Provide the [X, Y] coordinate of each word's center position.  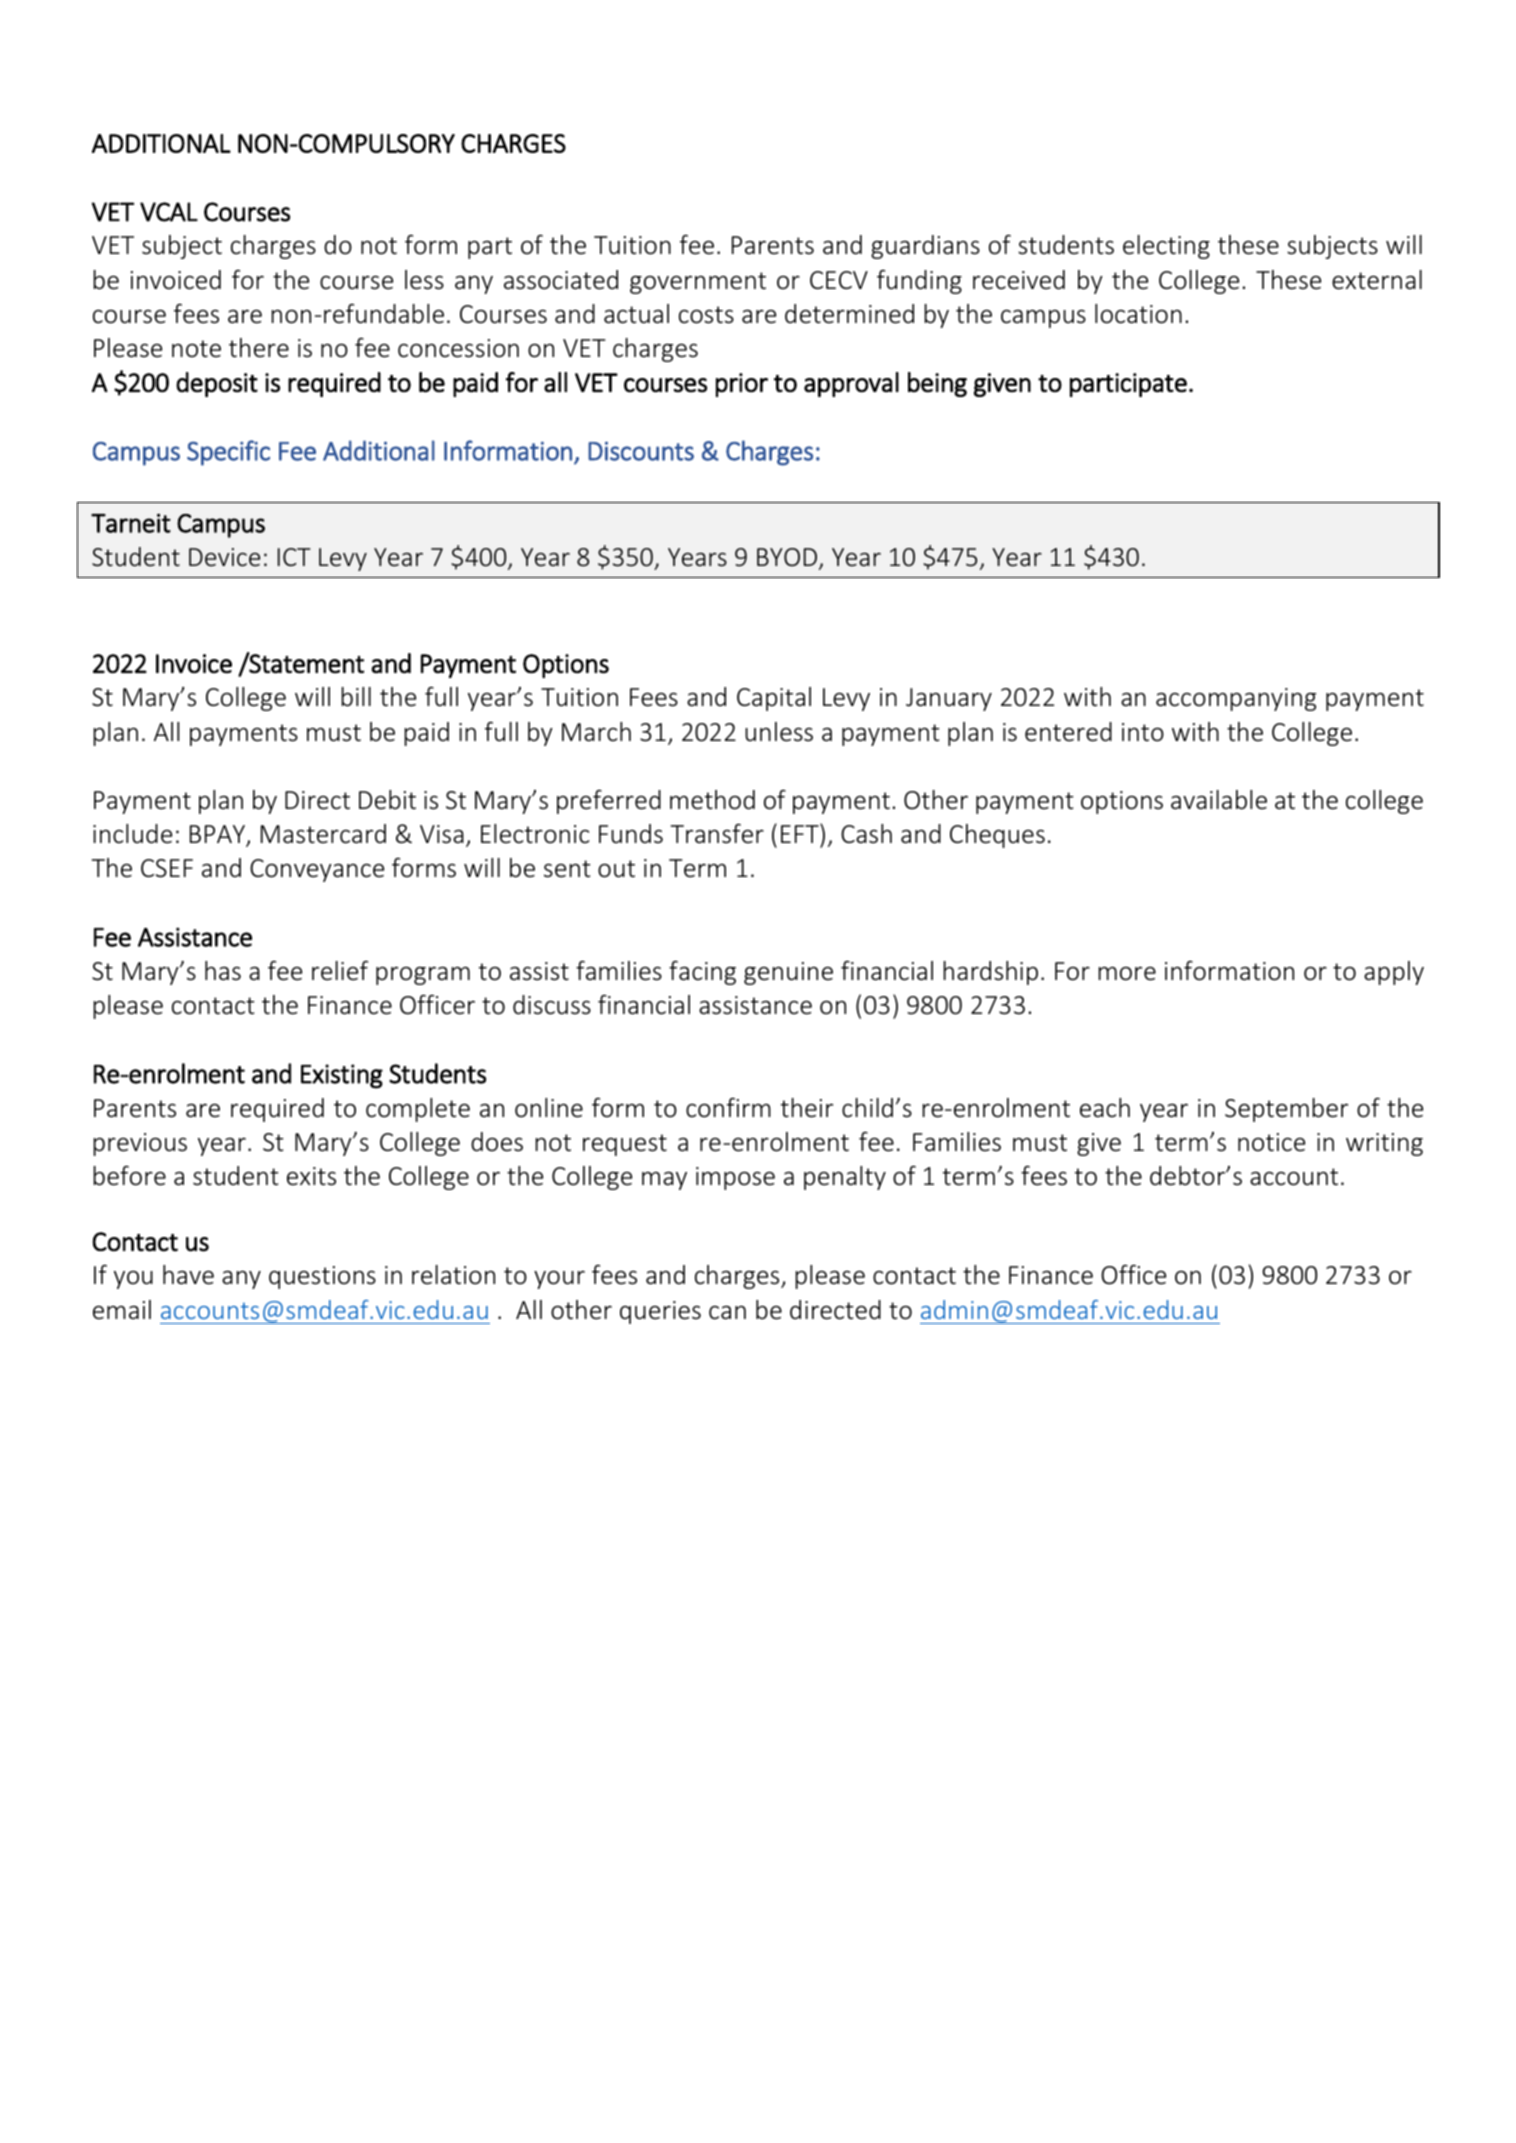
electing [1166, 247]
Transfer [717, 834]
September [1286, 1110]
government [698, 283]
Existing [342, 1076]
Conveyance [317, 870]
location [1138, 314]
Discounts [641, 451]
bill [356, 697]
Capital [774, 699]
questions [322, 1277]
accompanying [1236, 699]
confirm [728, 1108]
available [1219, 800]
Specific [228, 453]
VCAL [169, 212]
